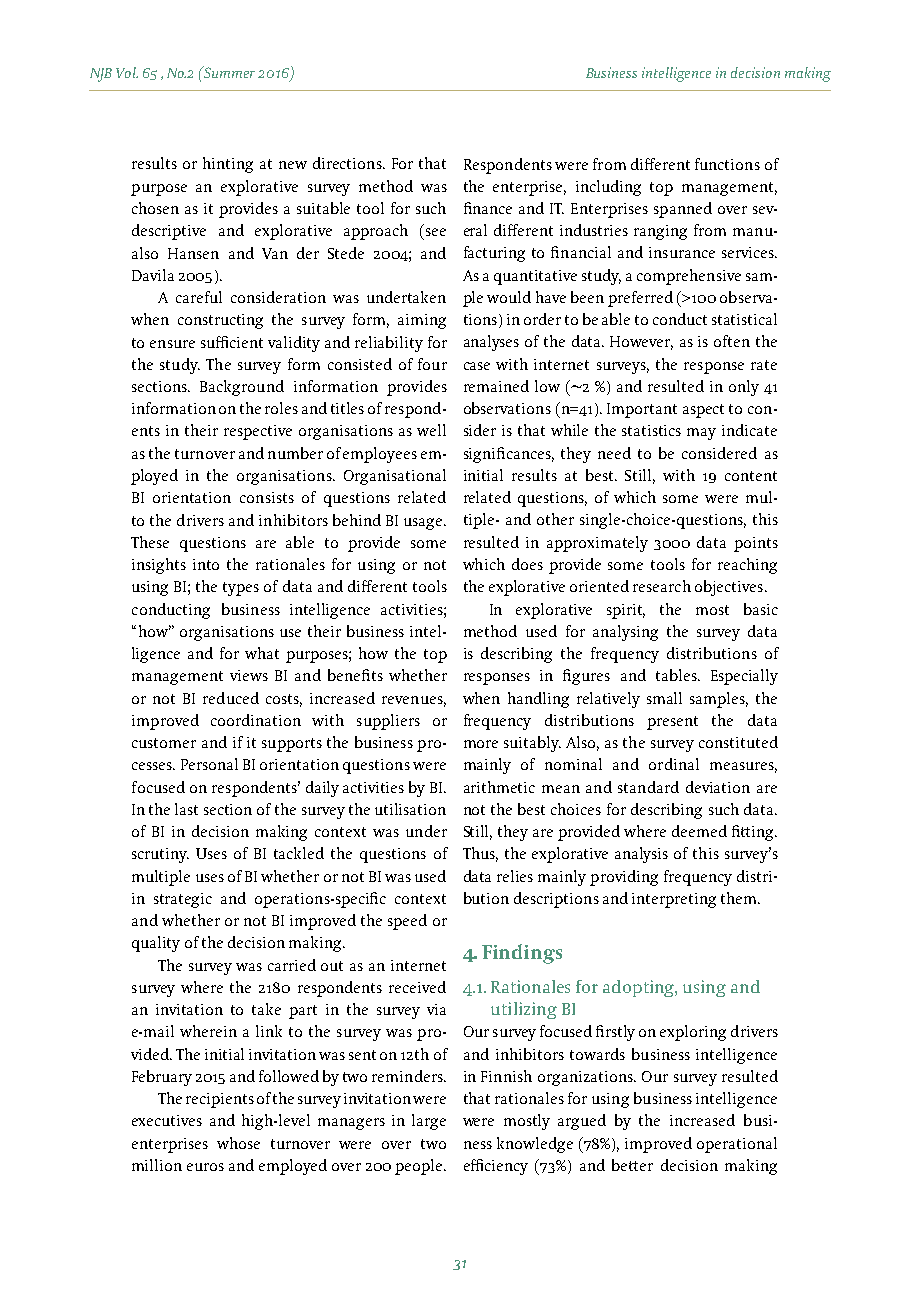 The width and height of the screenshot is (920, 1314). I want to click on well, so click(431, 430).
